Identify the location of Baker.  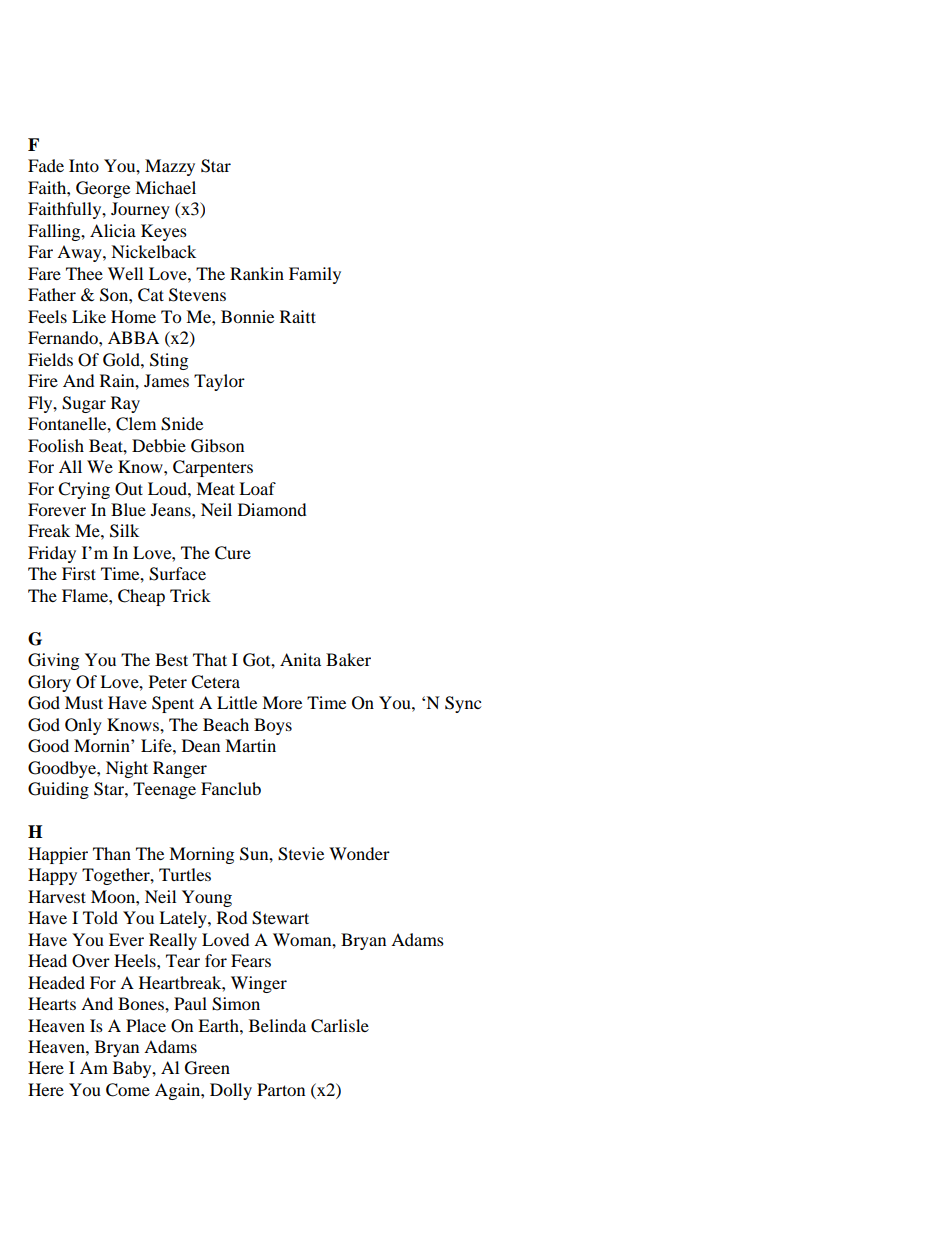
(348, 659).
